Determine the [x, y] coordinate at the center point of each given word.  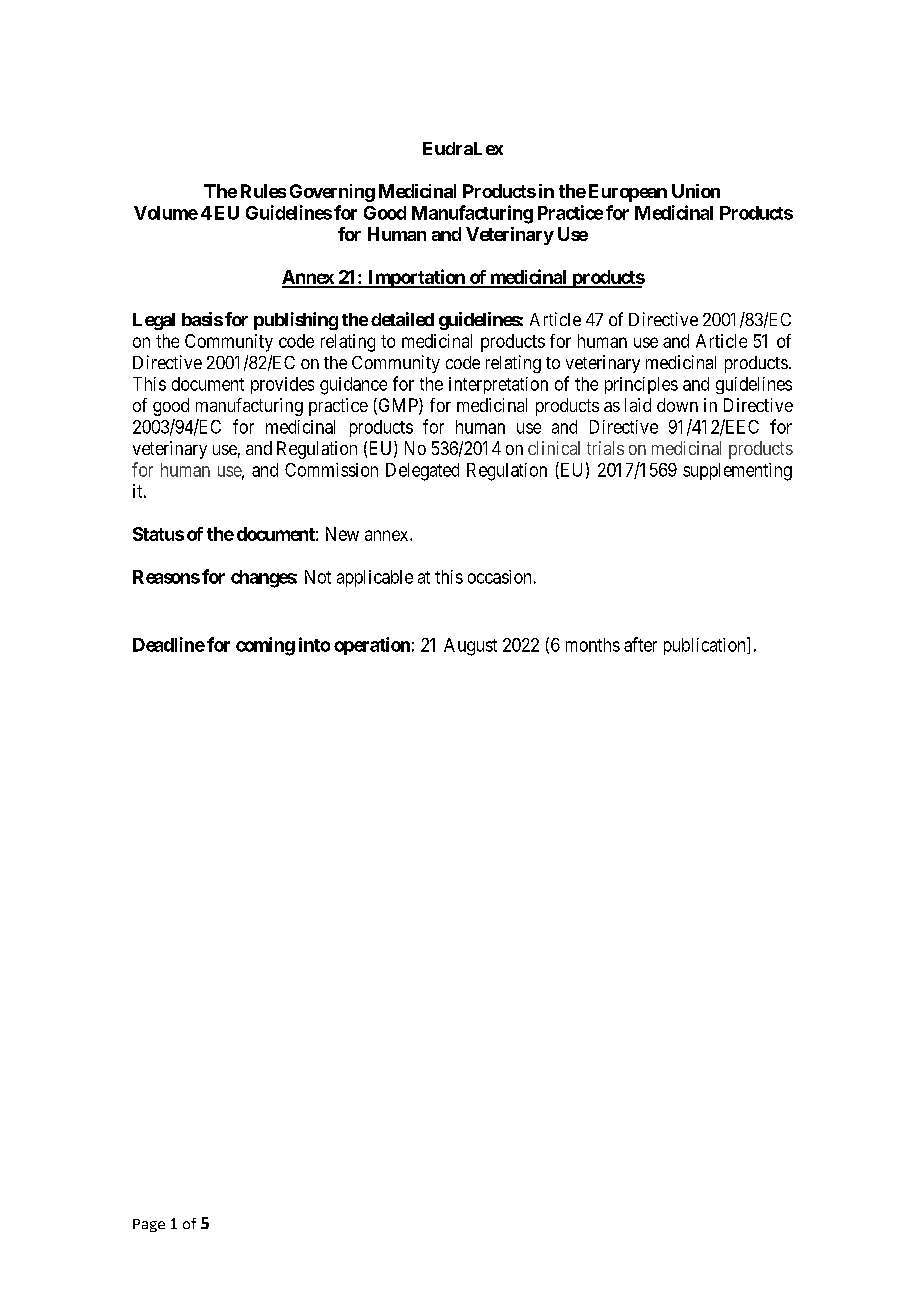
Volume [166, 213]
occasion [499, 577]
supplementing [737, 472]
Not [318, 577]
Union [696, 191]
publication [706, 646]
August [470, 647]
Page [149, 1225]
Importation [416, 278]
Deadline [169, 644]
